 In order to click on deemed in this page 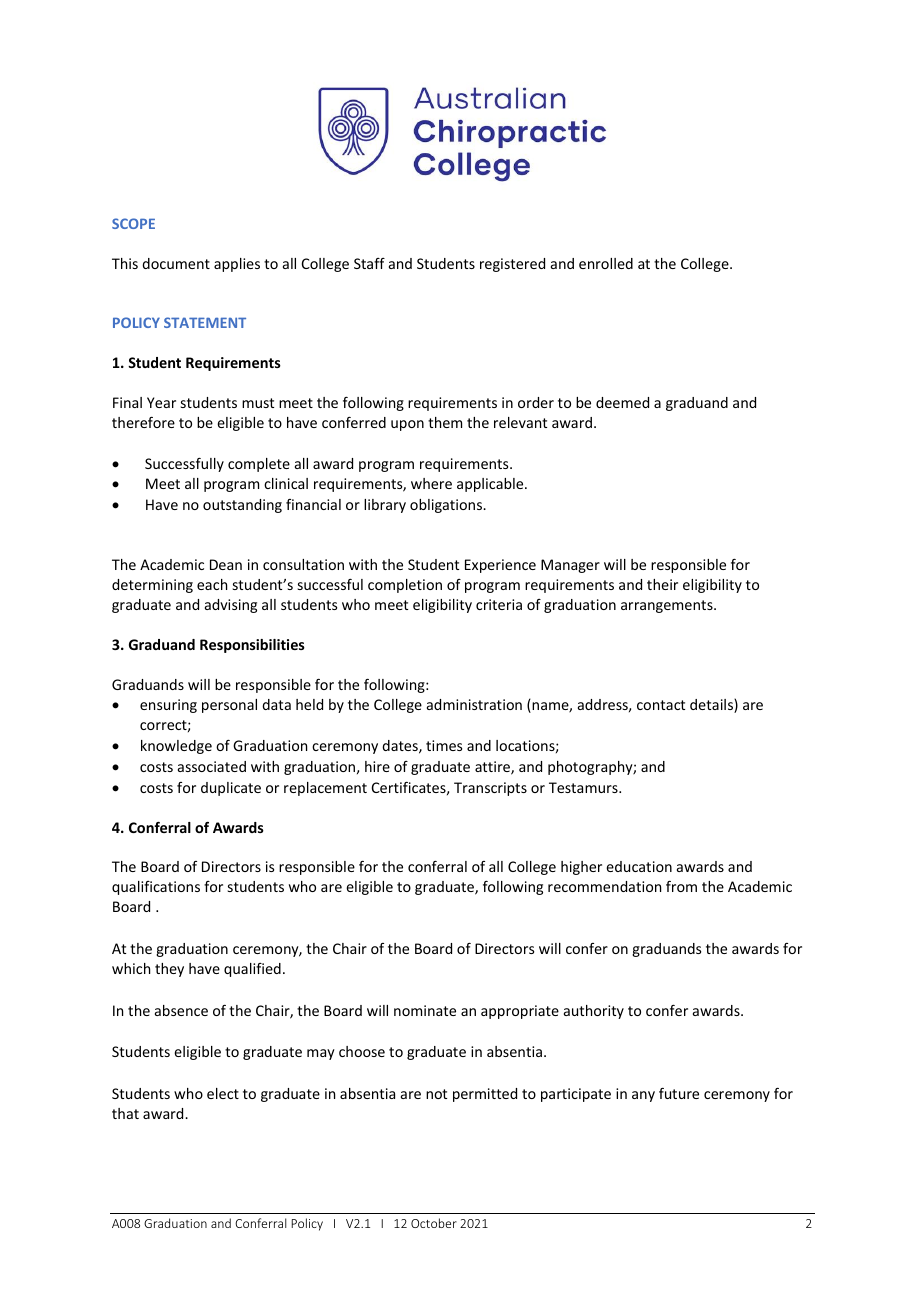, I will do `click(622, 402)`.
